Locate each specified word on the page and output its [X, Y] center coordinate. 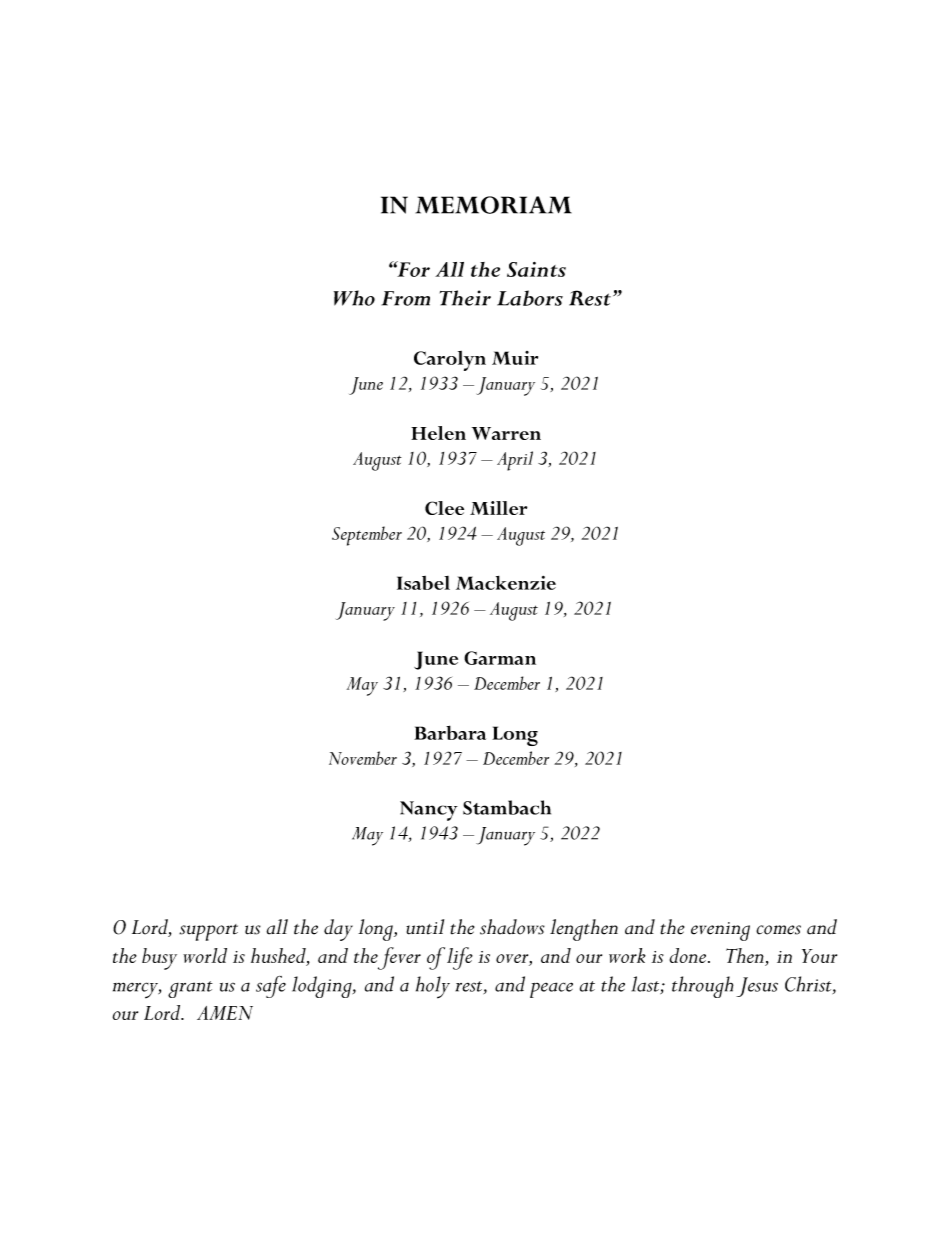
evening [720, 931]
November [363, 758]
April [515, 461]
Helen [438, 433]
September [367, 536]
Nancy [429, 811]
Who [354, 298]
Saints [536, 269]
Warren [506, 433]
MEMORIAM [494, 205]
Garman [500, 658]
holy [433, 987]
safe [271, 987]
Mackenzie [506, 583]
